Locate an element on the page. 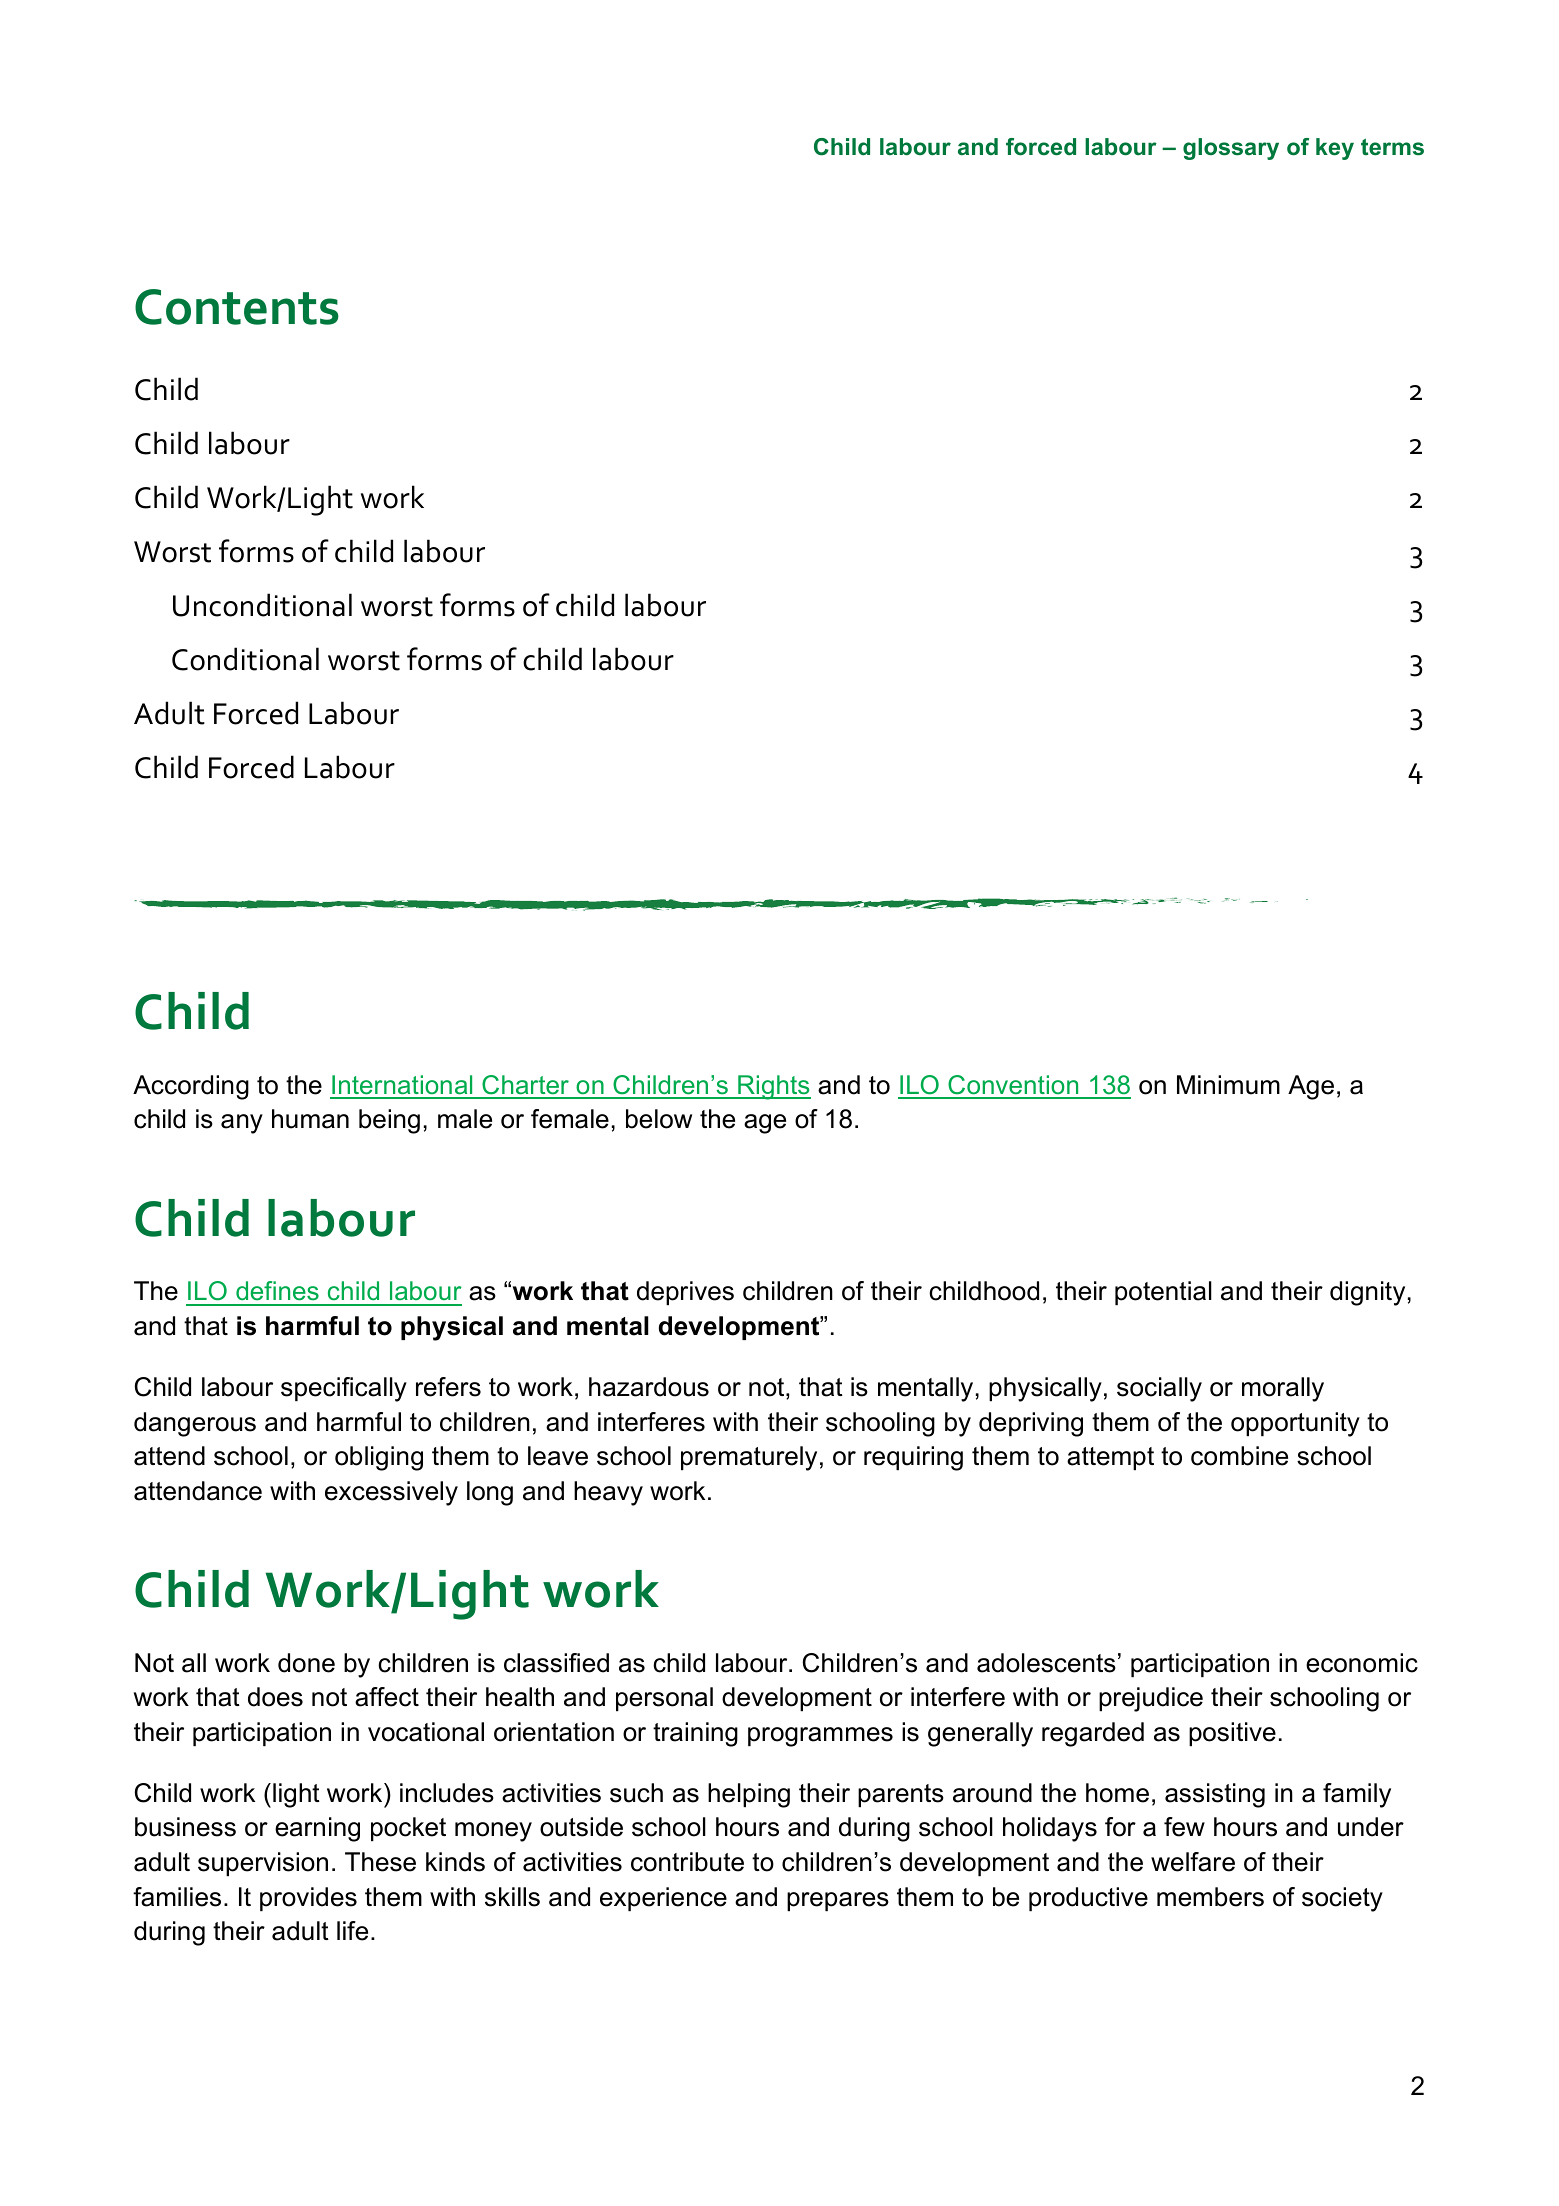 This image has height=2206, width=1559. prematurely is located at coordinates (749, 1458).
